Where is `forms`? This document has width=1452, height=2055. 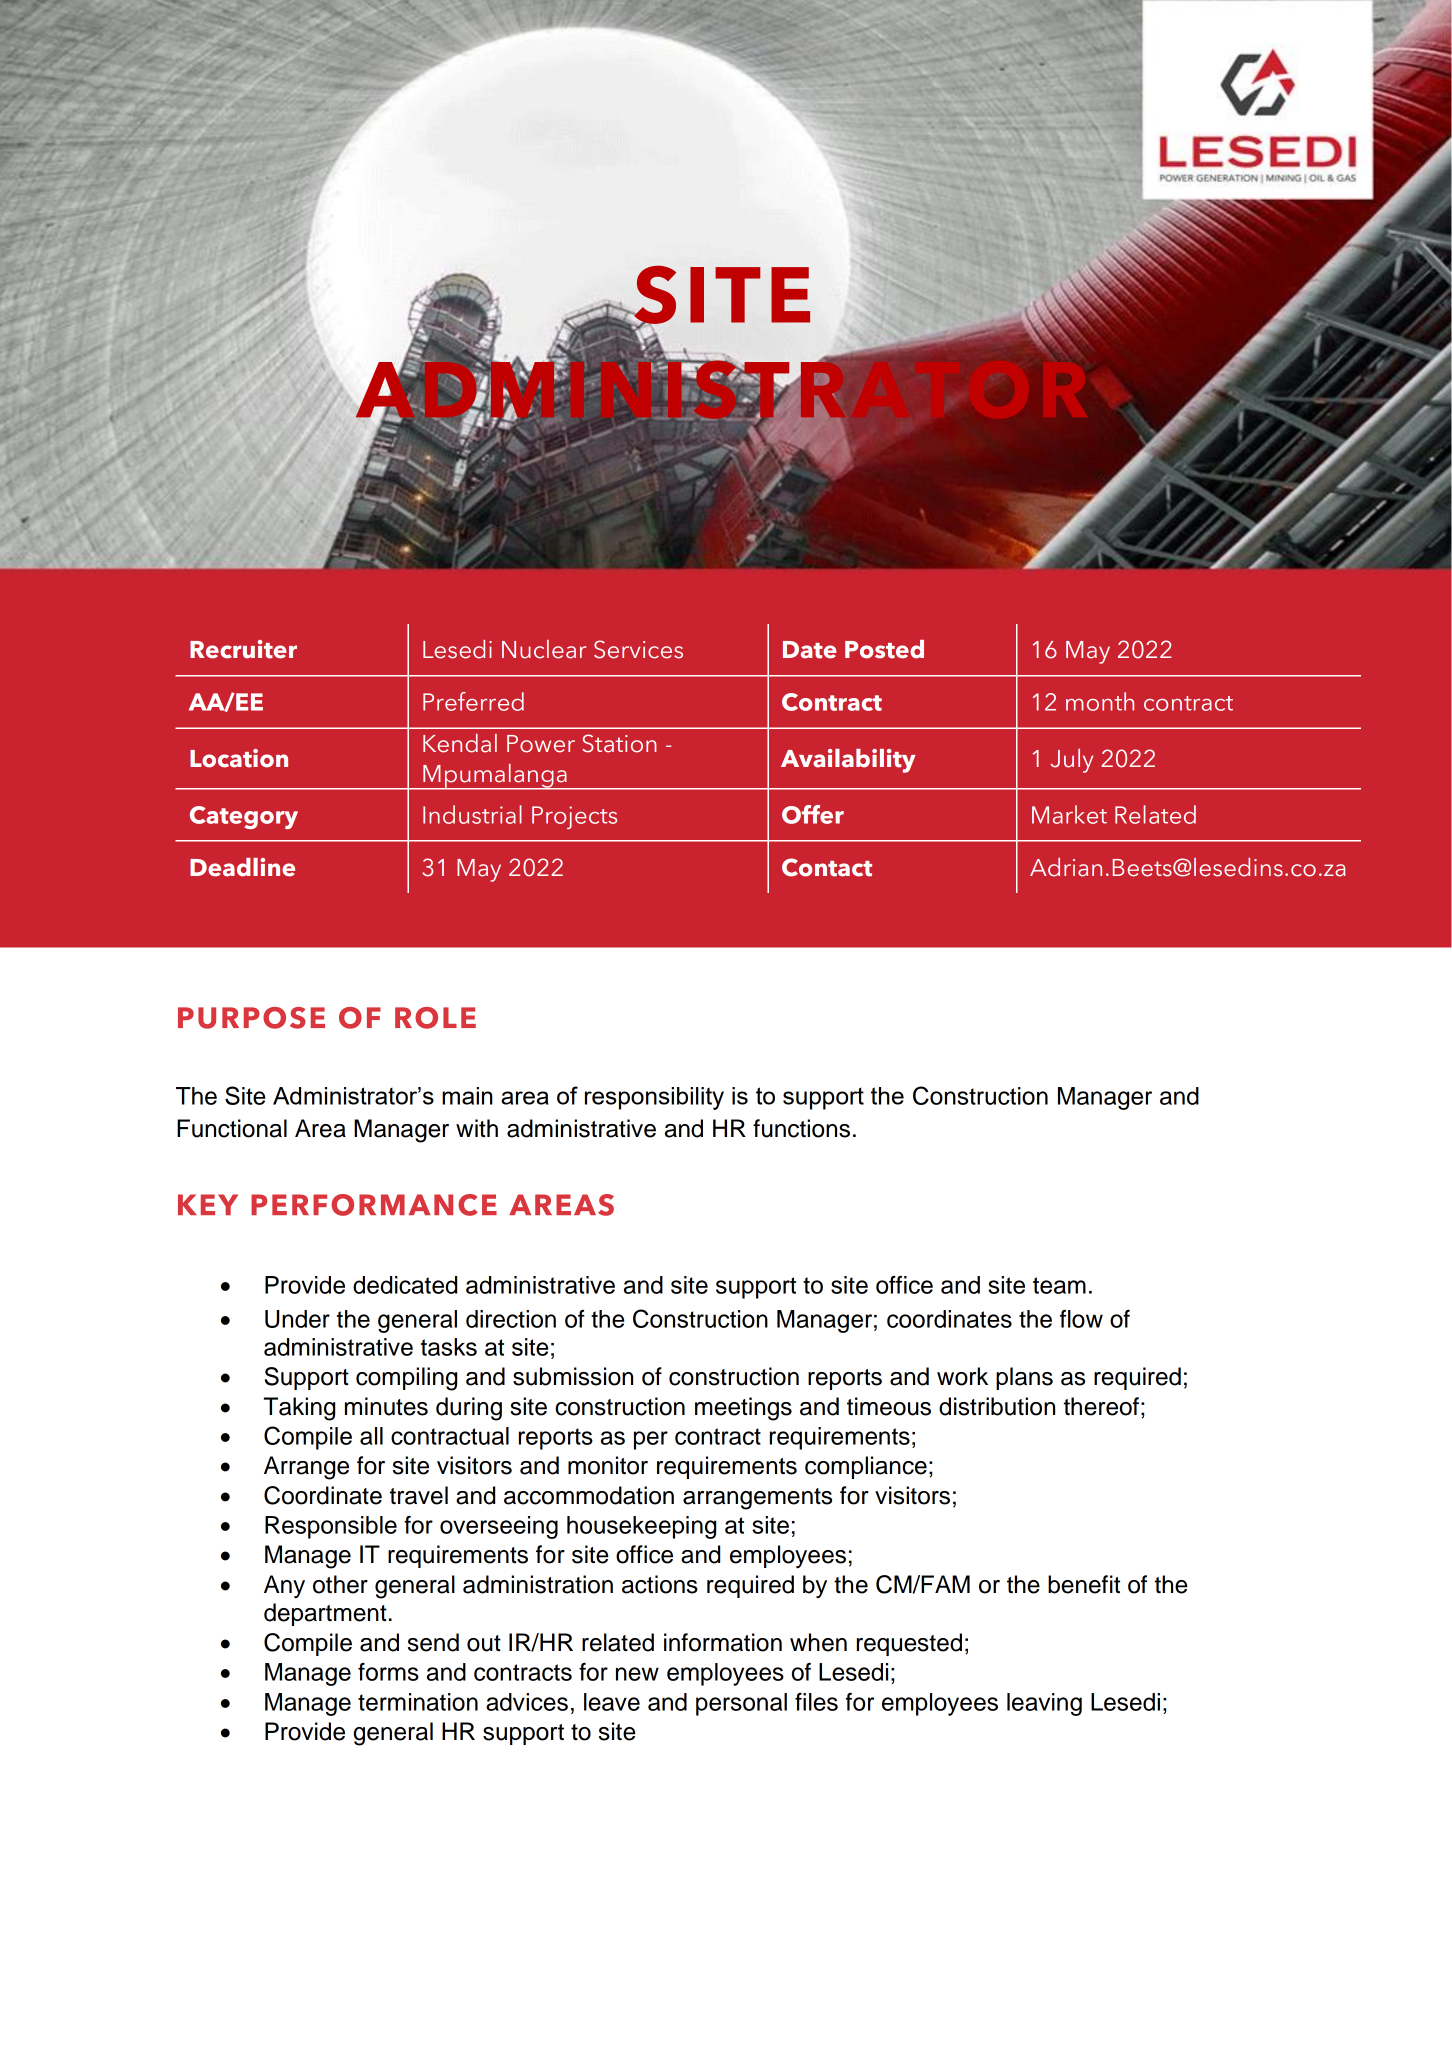 forms is located at coordinates (388, 1672).
